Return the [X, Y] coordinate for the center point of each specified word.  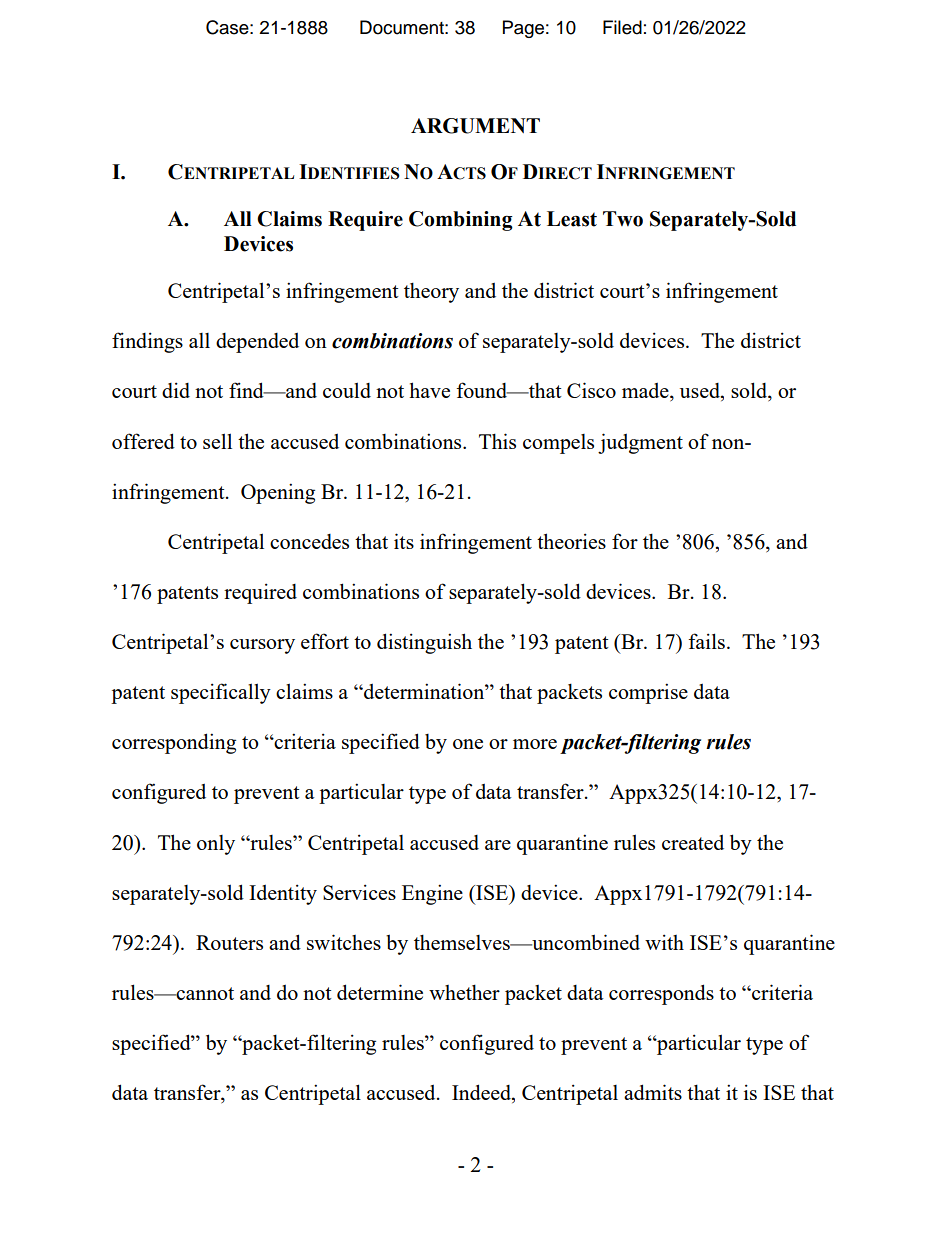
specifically [221, 693]
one [468, 744]
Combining [461, 221]
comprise [648, 693]
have [429, 390]
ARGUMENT [475, 126]
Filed [622, 27]
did [176, 390]
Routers [229, 942]
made [646, 392]
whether [464, 992]
